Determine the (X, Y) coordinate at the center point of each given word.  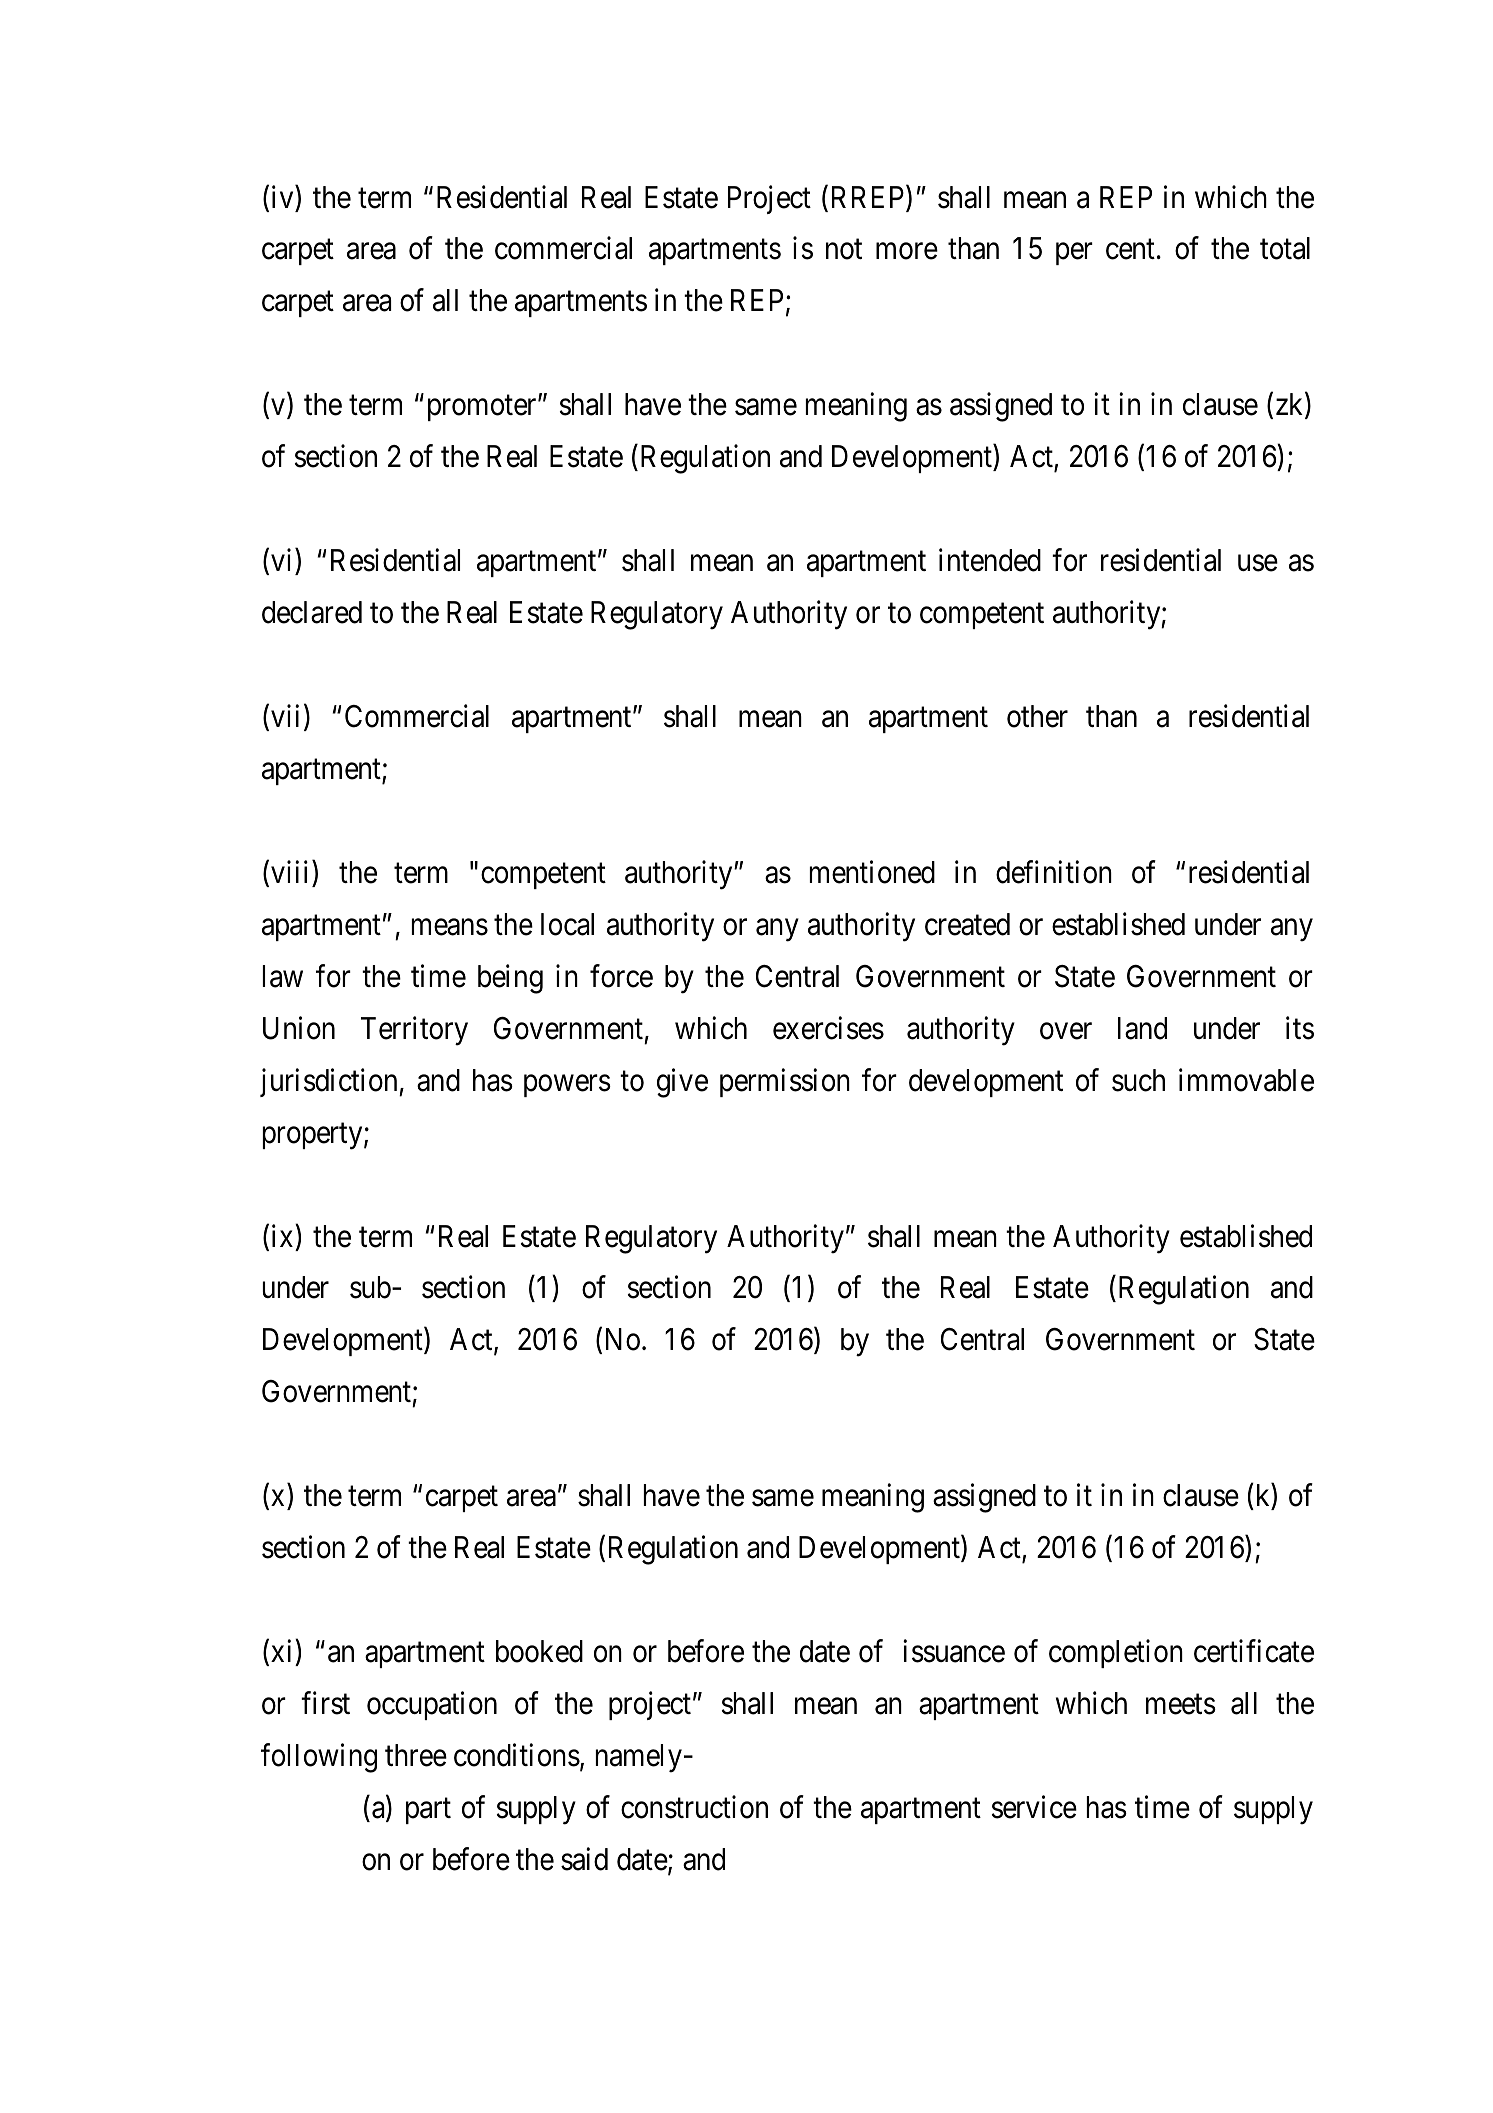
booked (539, 1651)
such (1138, 1080)
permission (785, 1082)
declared (312, 612)
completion (1116, 1654)
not (844, 250)
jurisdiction (330, 1082)
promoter (483, 408)
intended (990, 560)
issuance (954, 1651)
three (416, 1755)
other (1037, 716)
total (1285, 248)
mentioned (872, 872)
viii (292, 871)
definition (1054, 872)
